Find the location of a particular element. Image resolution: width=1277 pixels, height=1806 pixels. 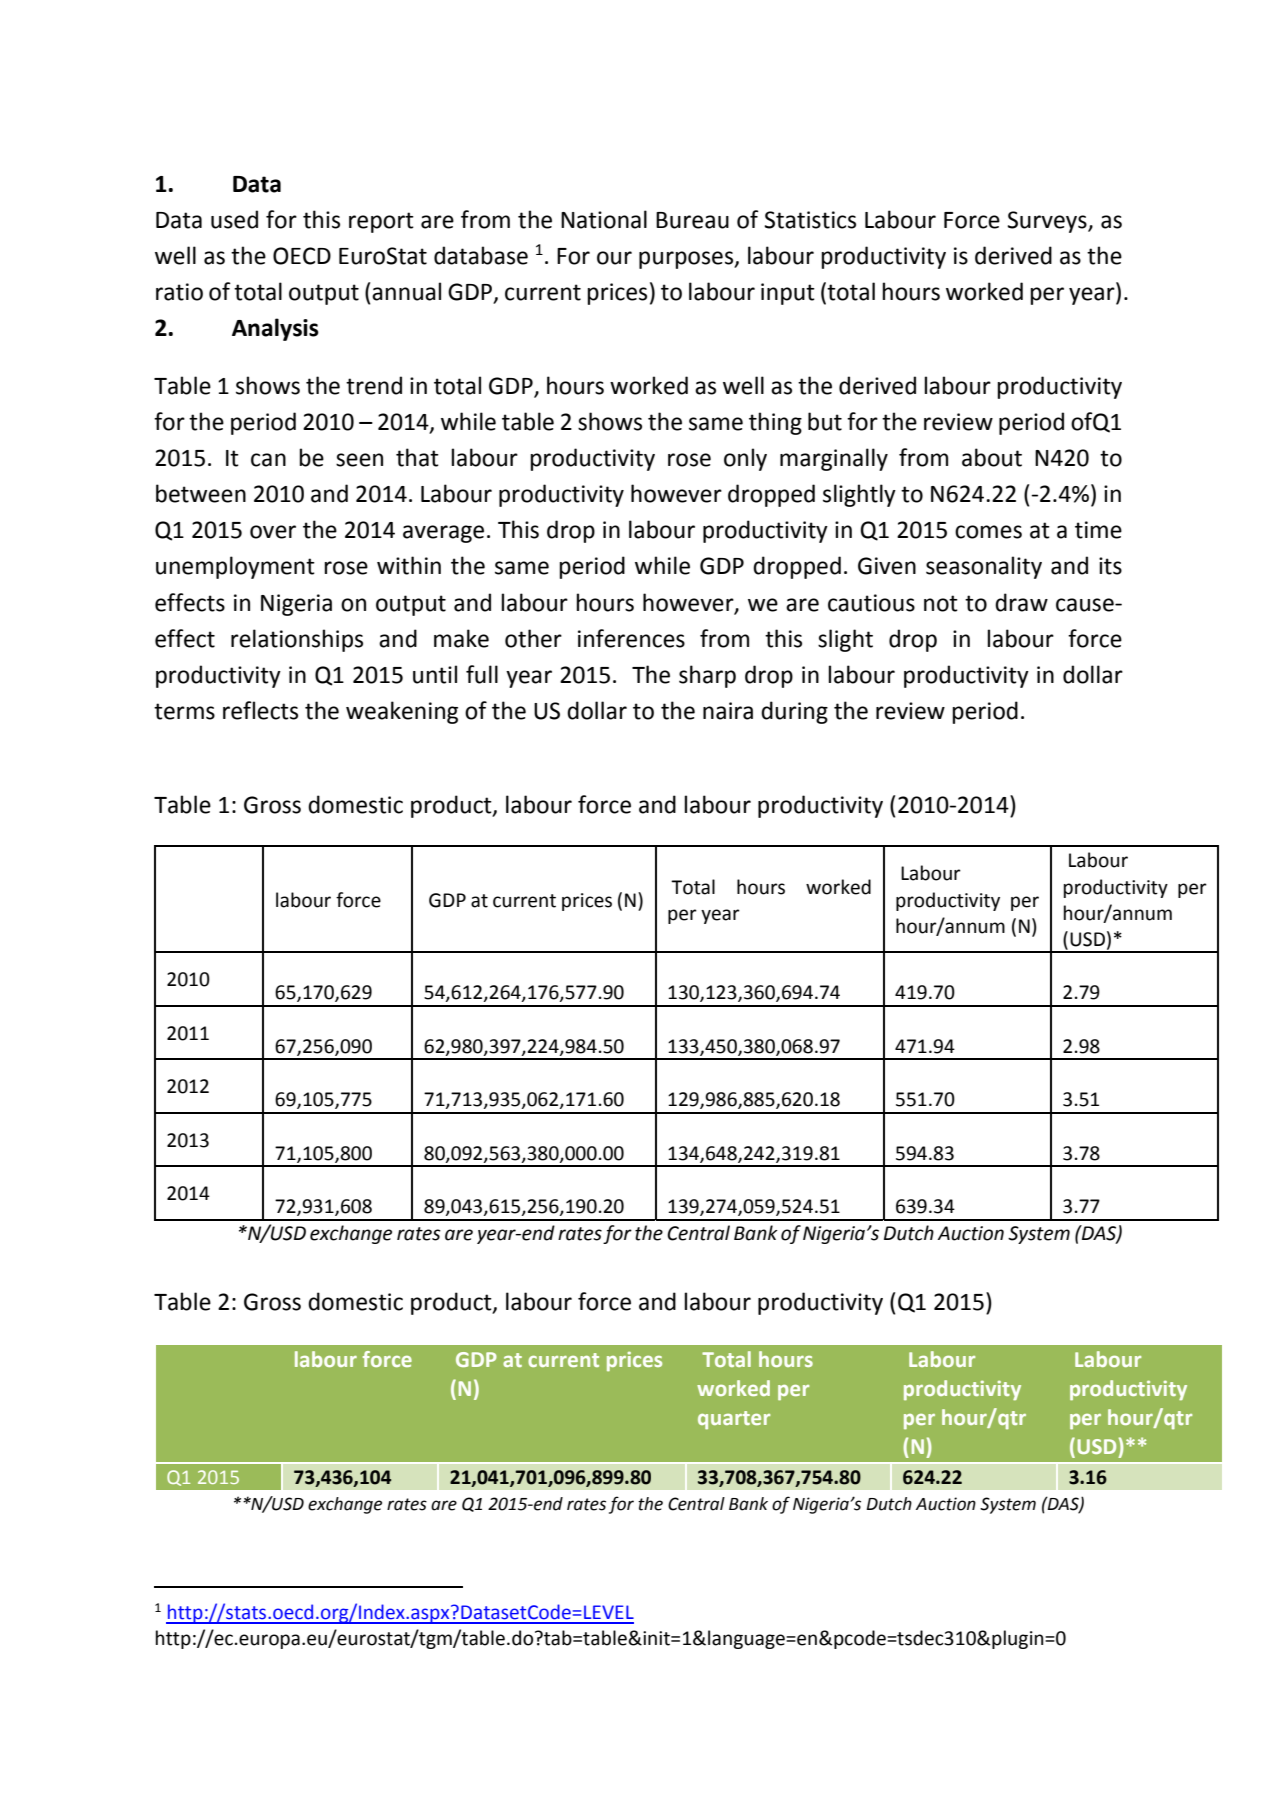

reflects is located at coordinates (260, 710).
